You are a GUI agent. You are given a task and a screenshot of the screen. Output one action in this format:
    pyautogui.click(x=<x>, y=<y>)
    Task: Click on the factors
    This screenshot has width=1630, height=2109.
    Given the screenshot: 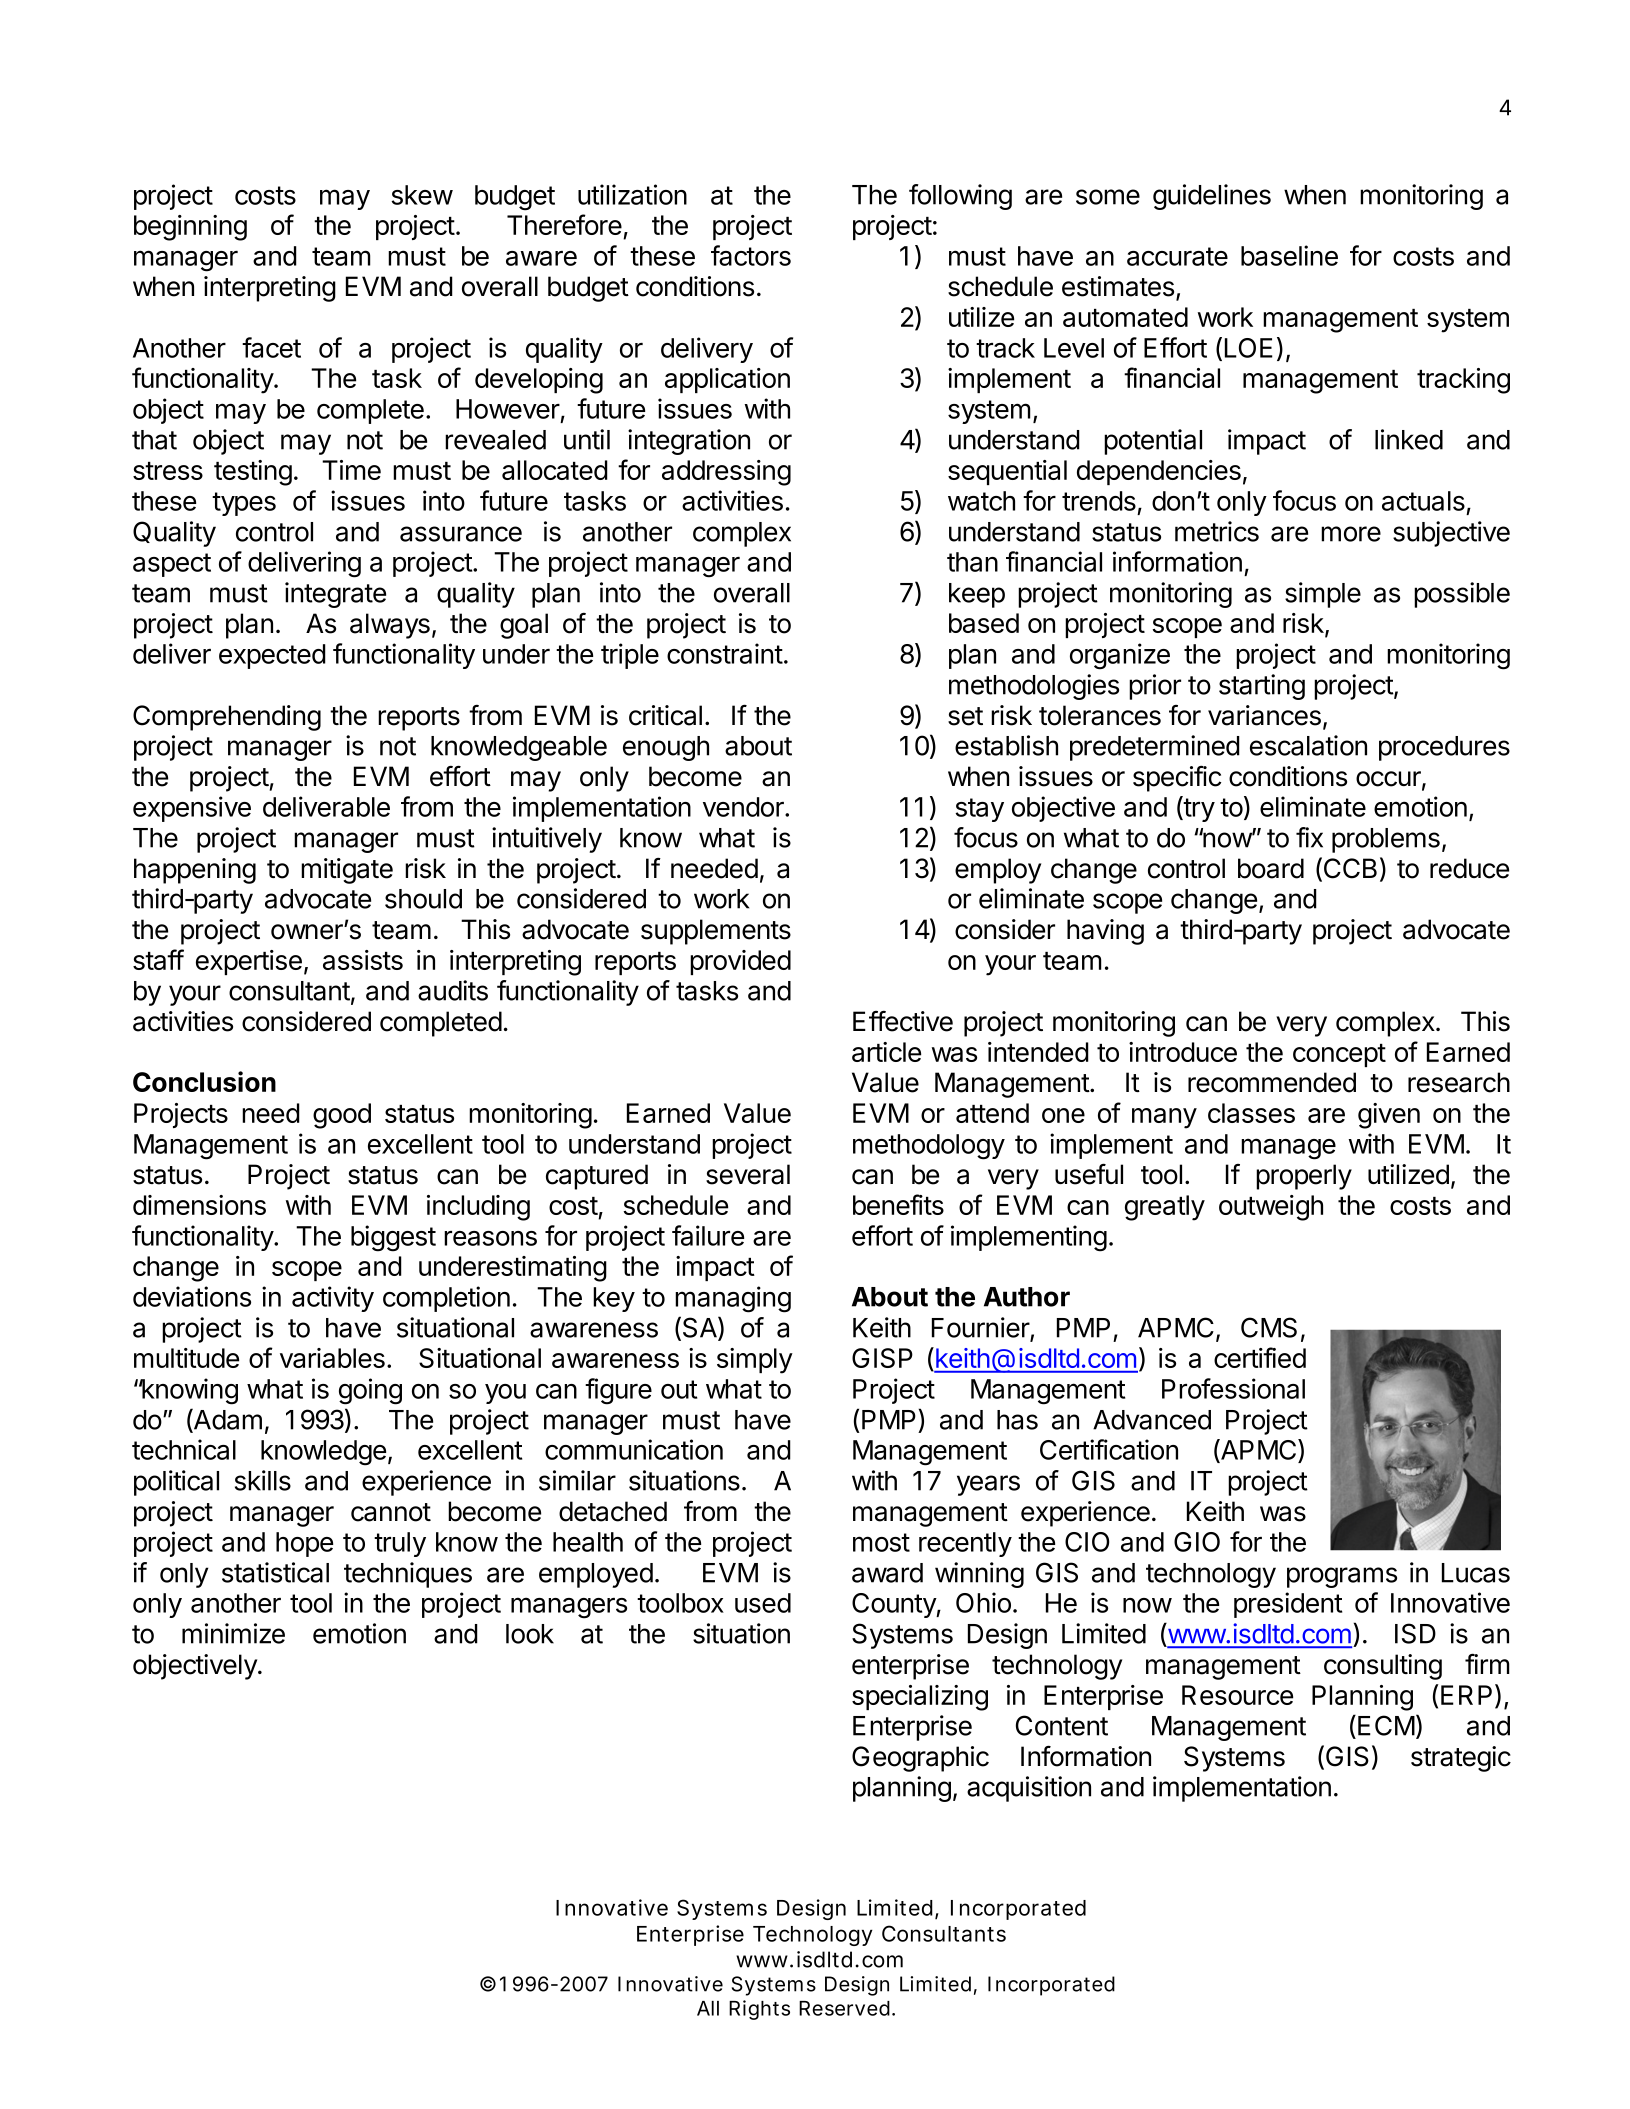 What is the action you would take?
    pyautogui.click(x=751, y=255)
